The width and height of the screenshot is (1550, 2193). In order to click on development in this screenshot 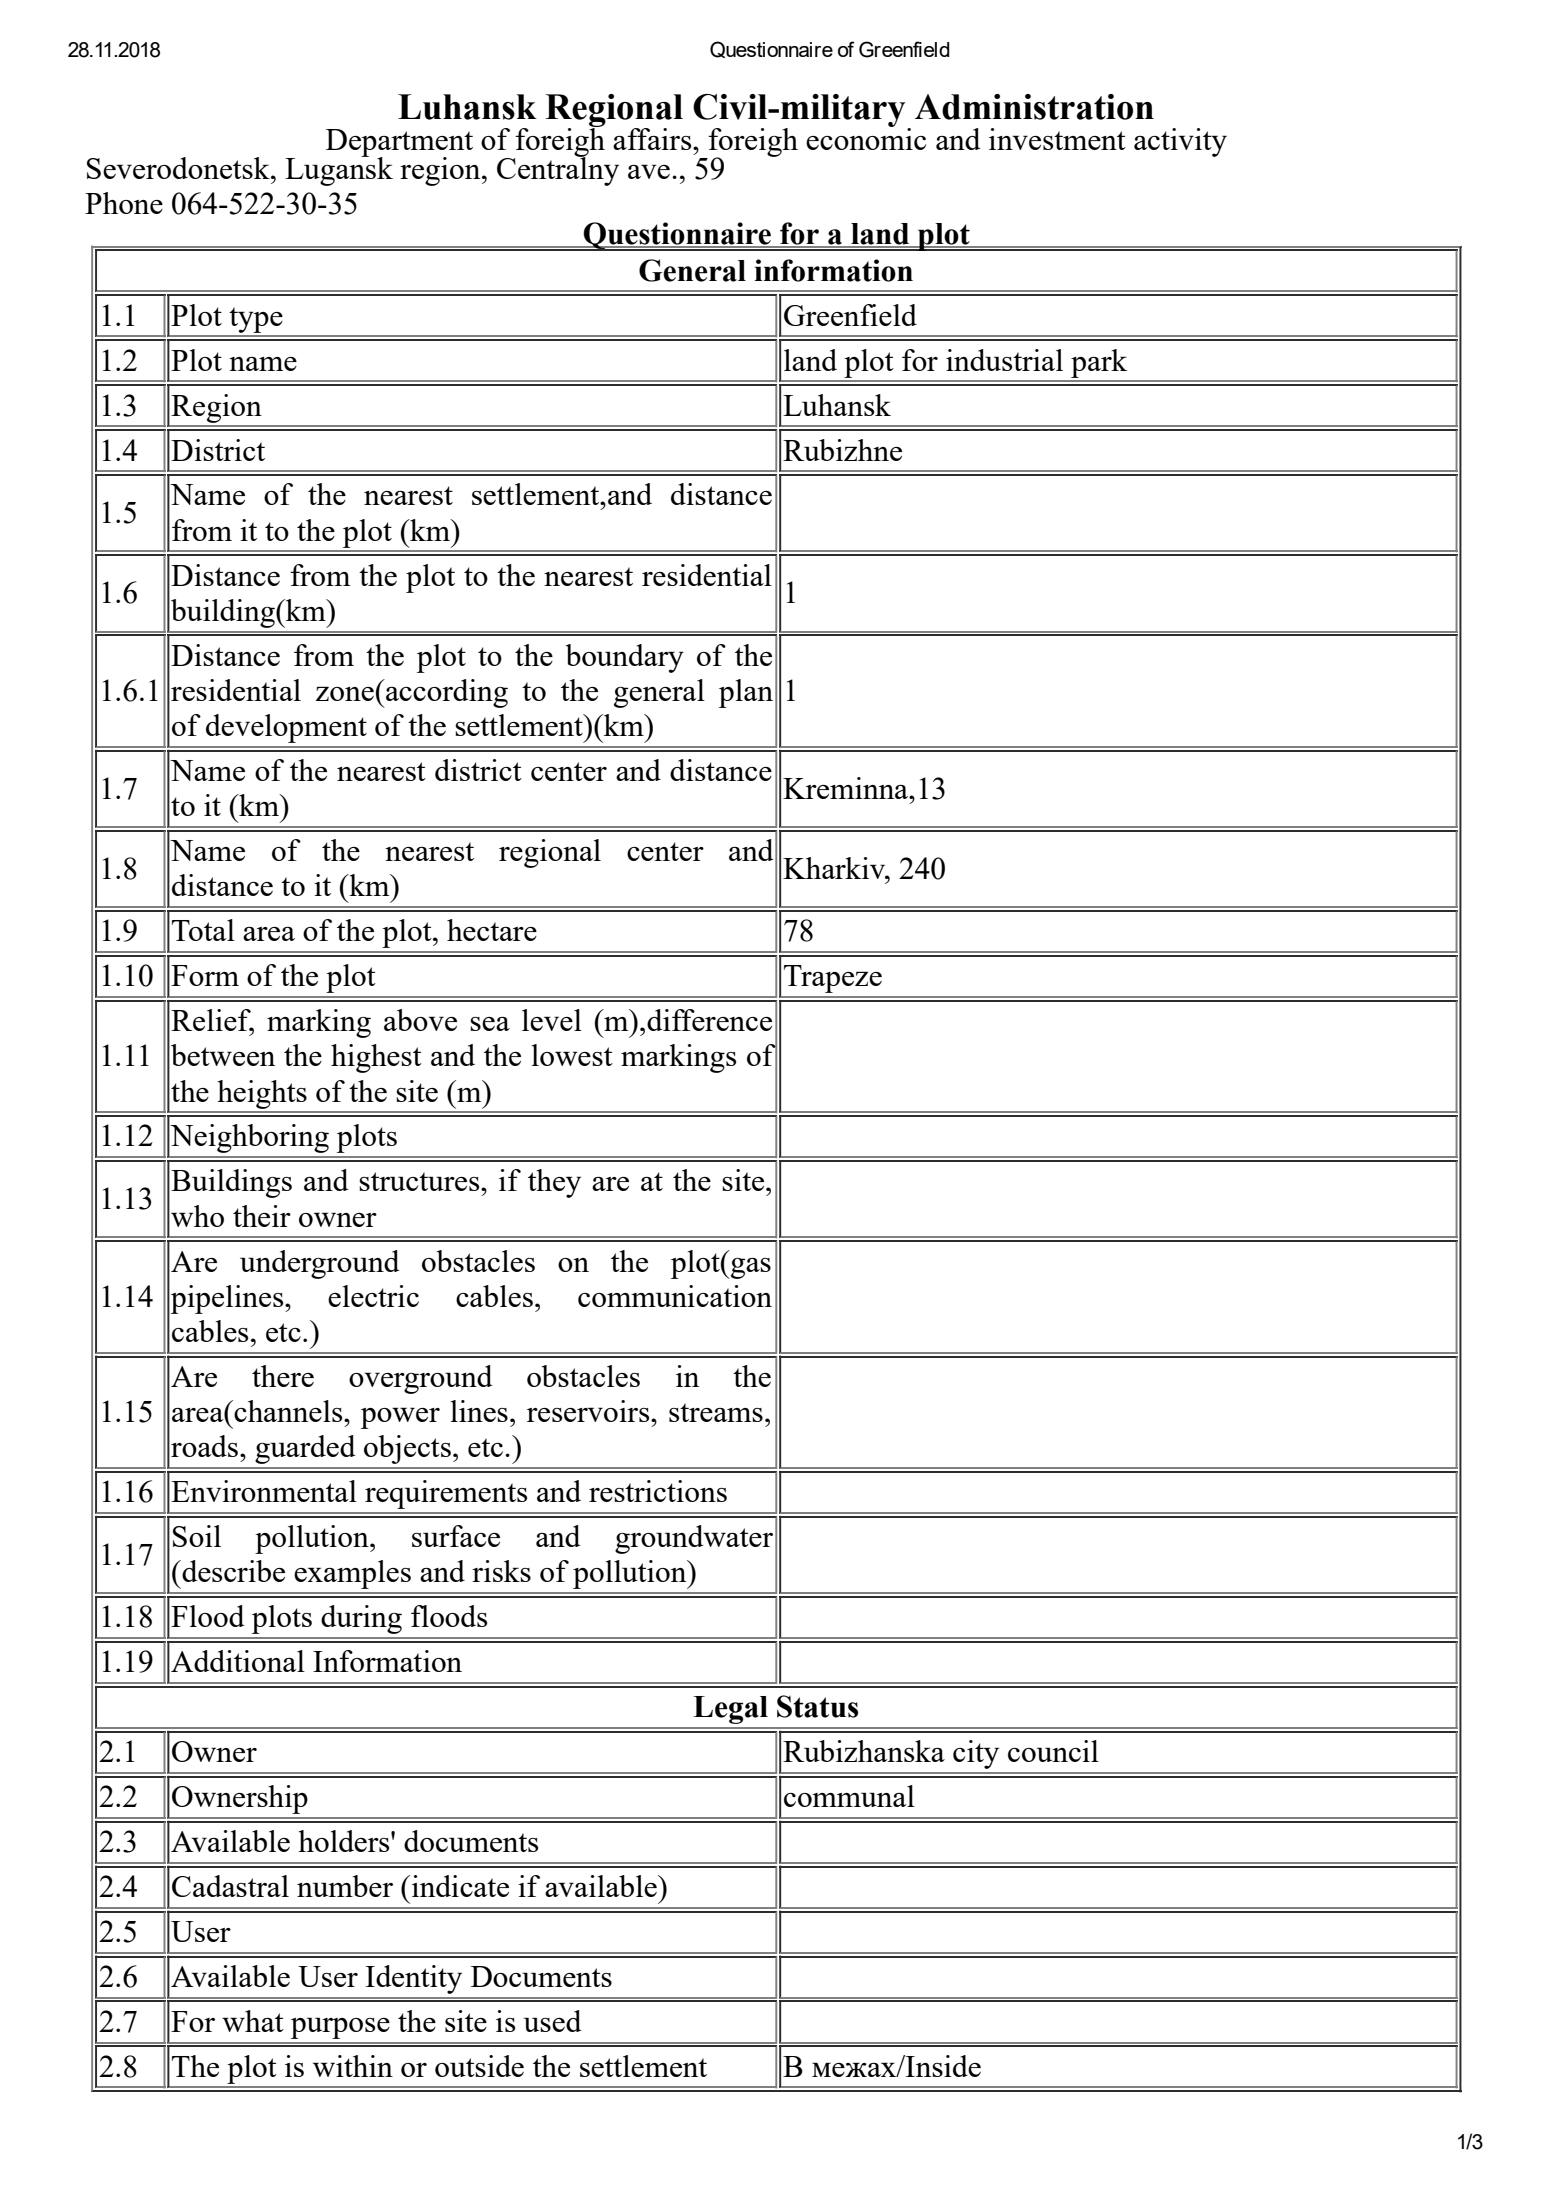, I will do `click(286, 728)`.
